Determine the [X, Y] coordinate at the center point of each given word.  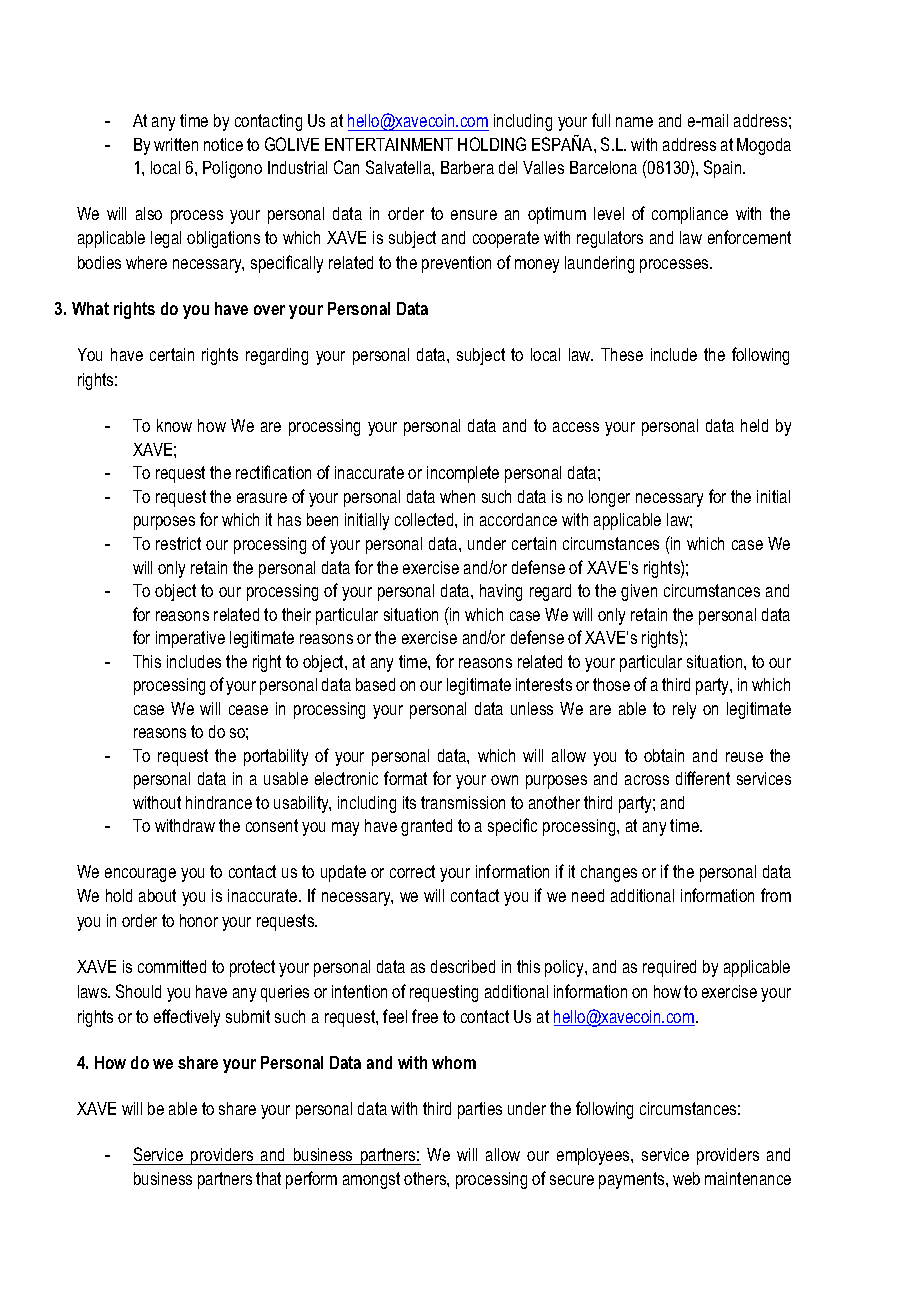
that [268, 1178]
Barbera [467, 167]
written [176, 144]
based [375, 684]
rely [684, 710]
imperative [190, 639]
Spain [724, 169]
